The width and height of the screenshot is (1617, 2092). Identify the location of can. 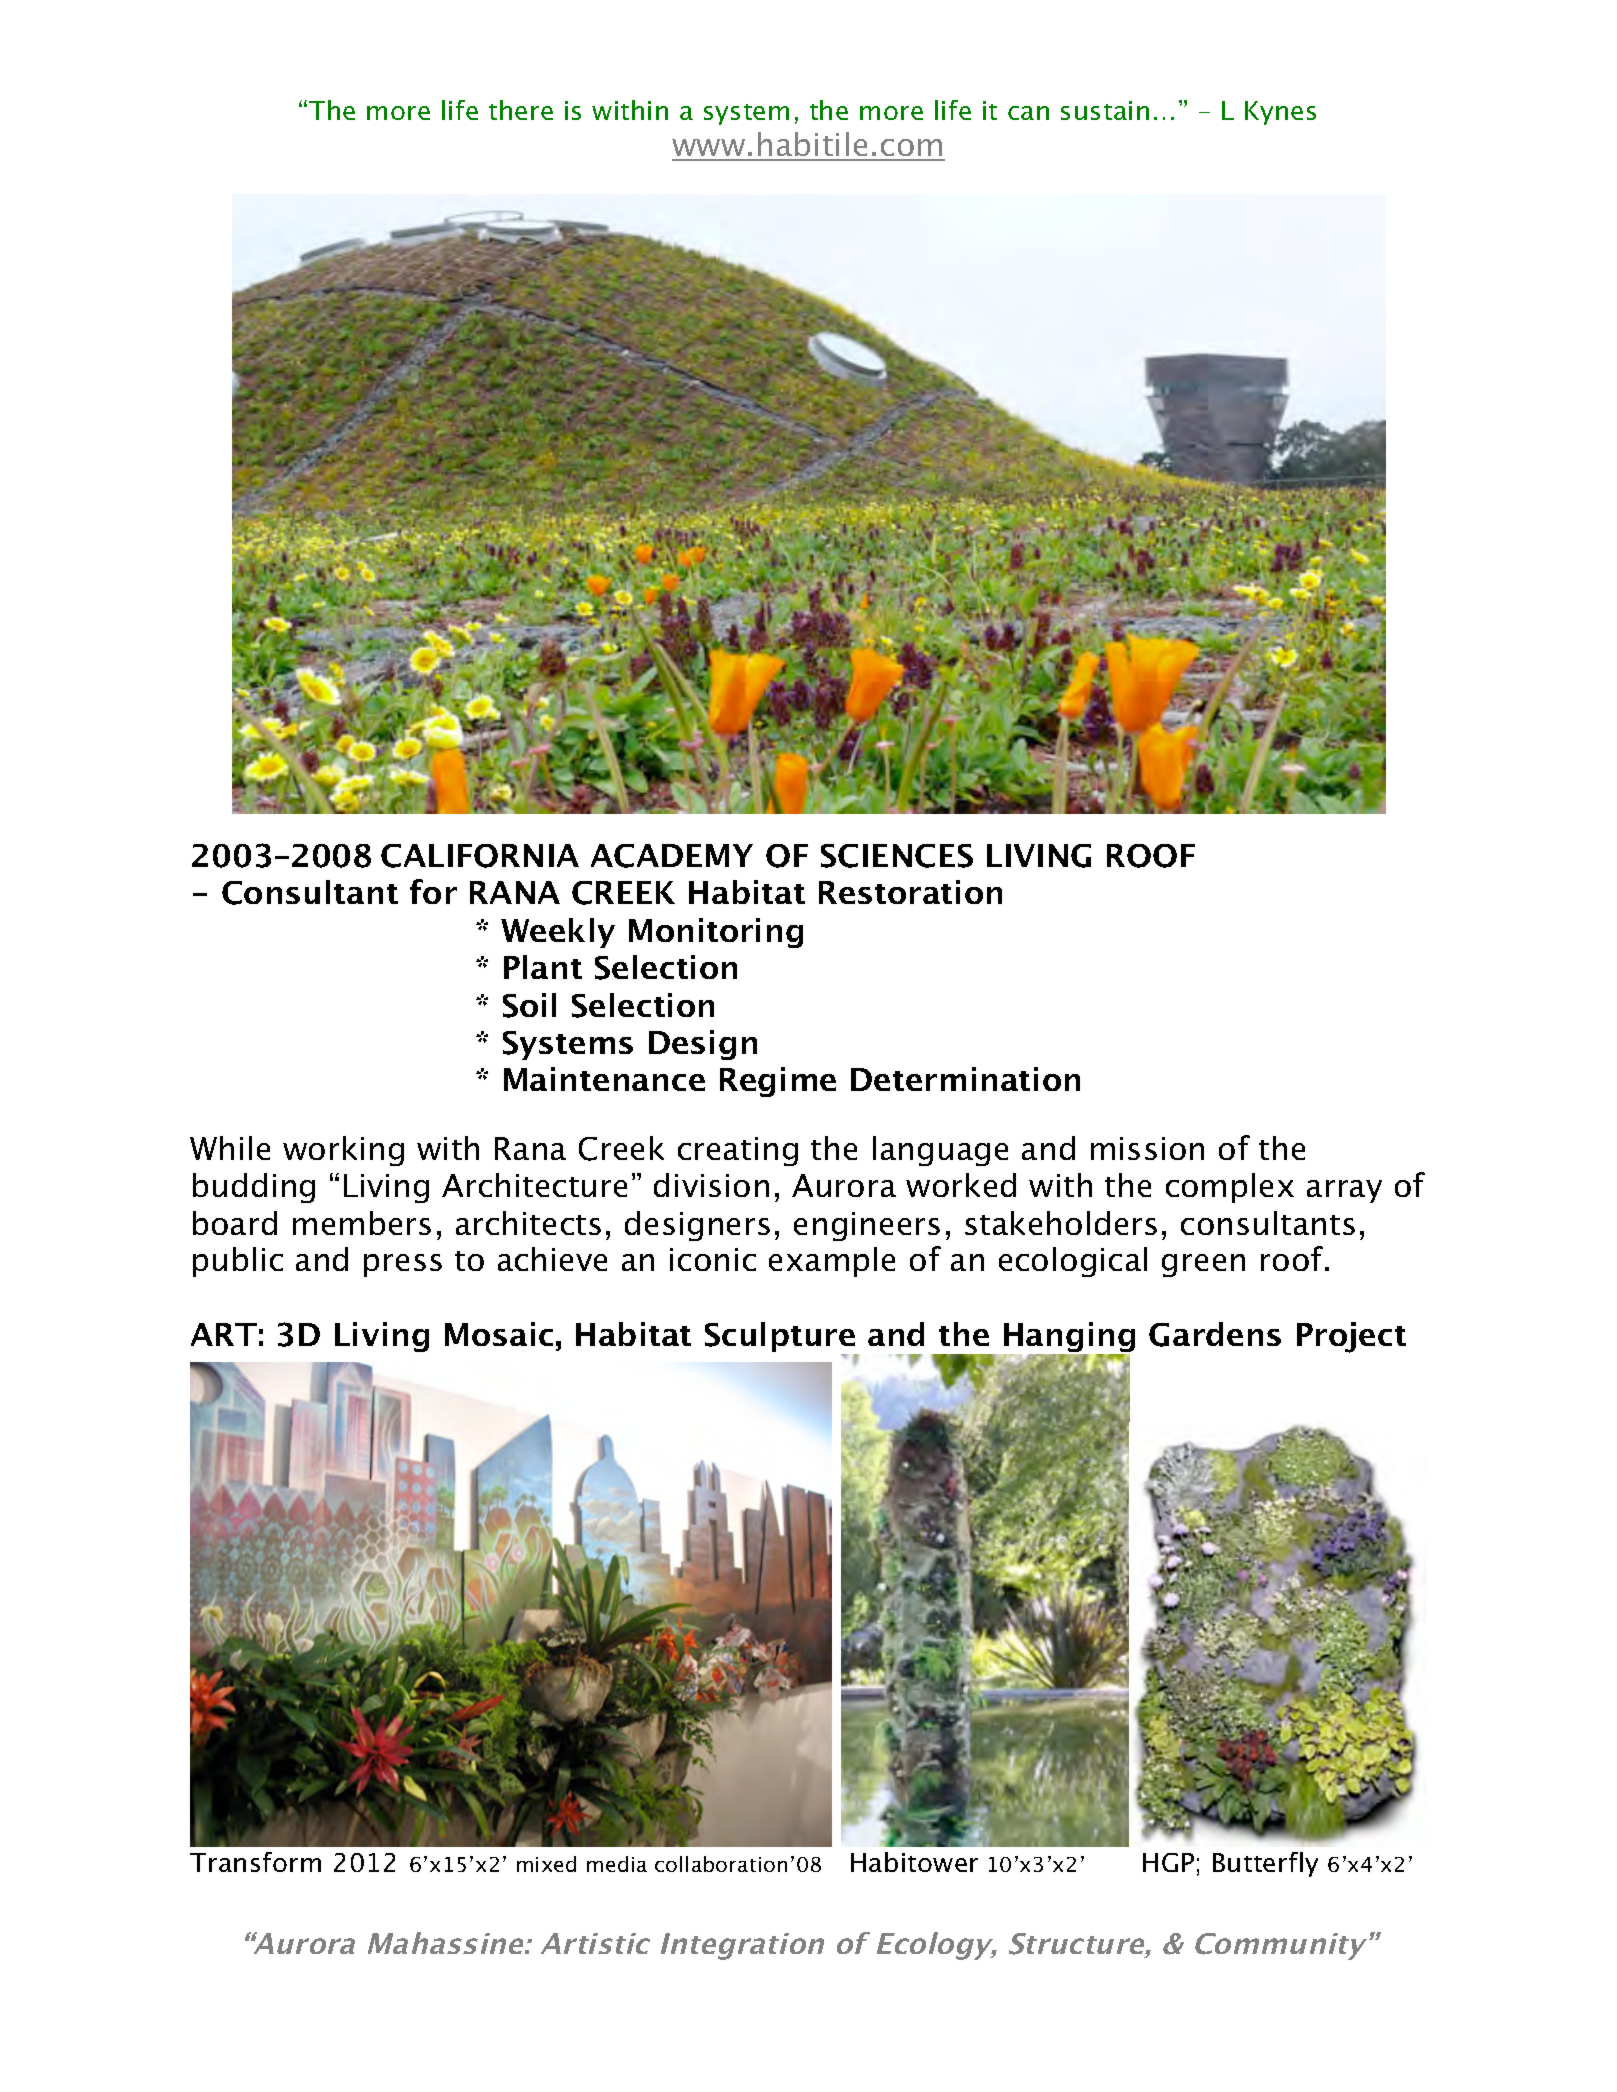
(1028, 113).
